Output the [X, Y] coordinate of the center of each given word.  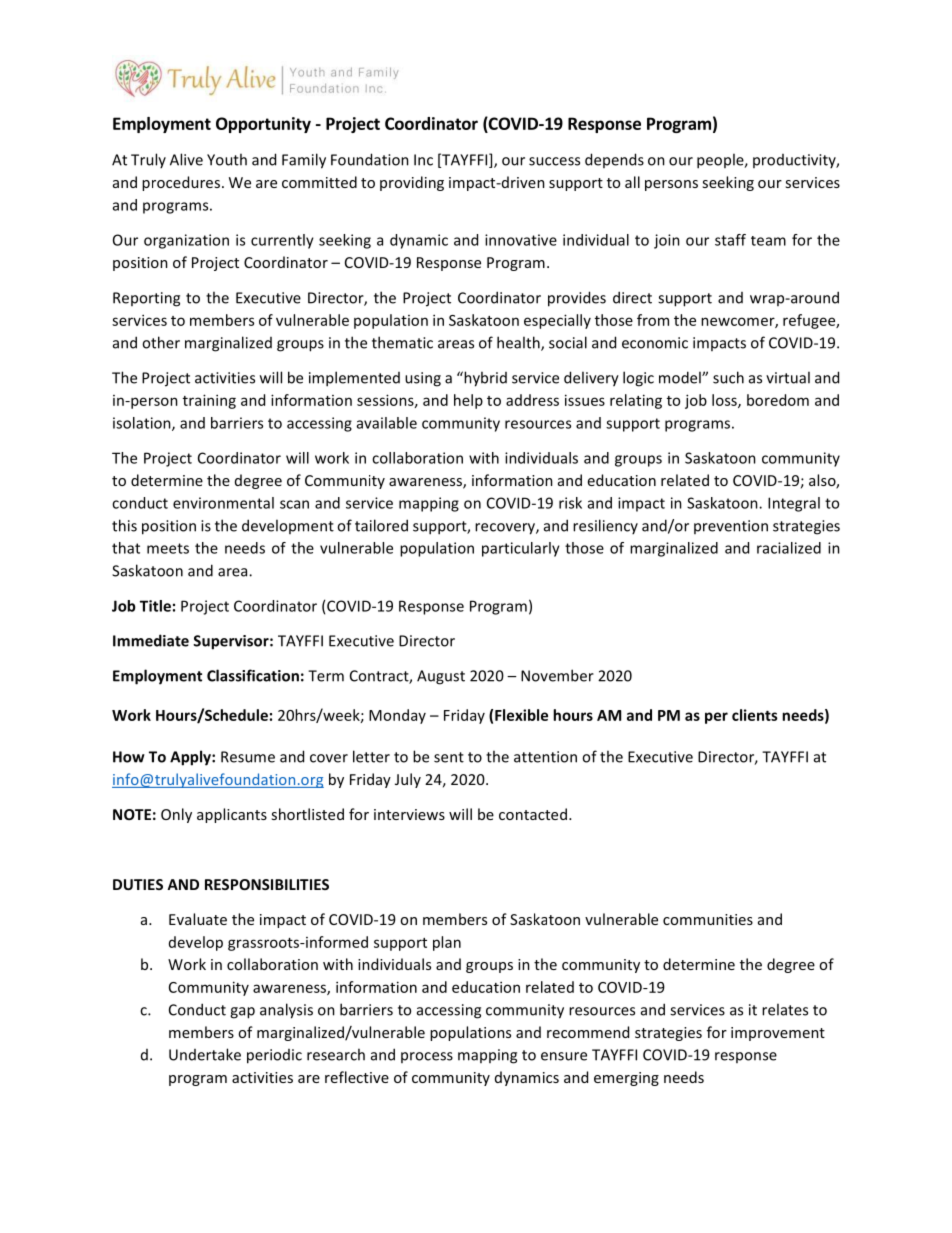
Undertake [205, 1054]
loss [725, 401]
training [209, 401]
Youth [227, 159]
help [468, 401]
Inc [423, 160]
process [427, 1057]
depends [614, 160]
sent [449, 757]
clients [755, 715]
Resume [248, 757]
